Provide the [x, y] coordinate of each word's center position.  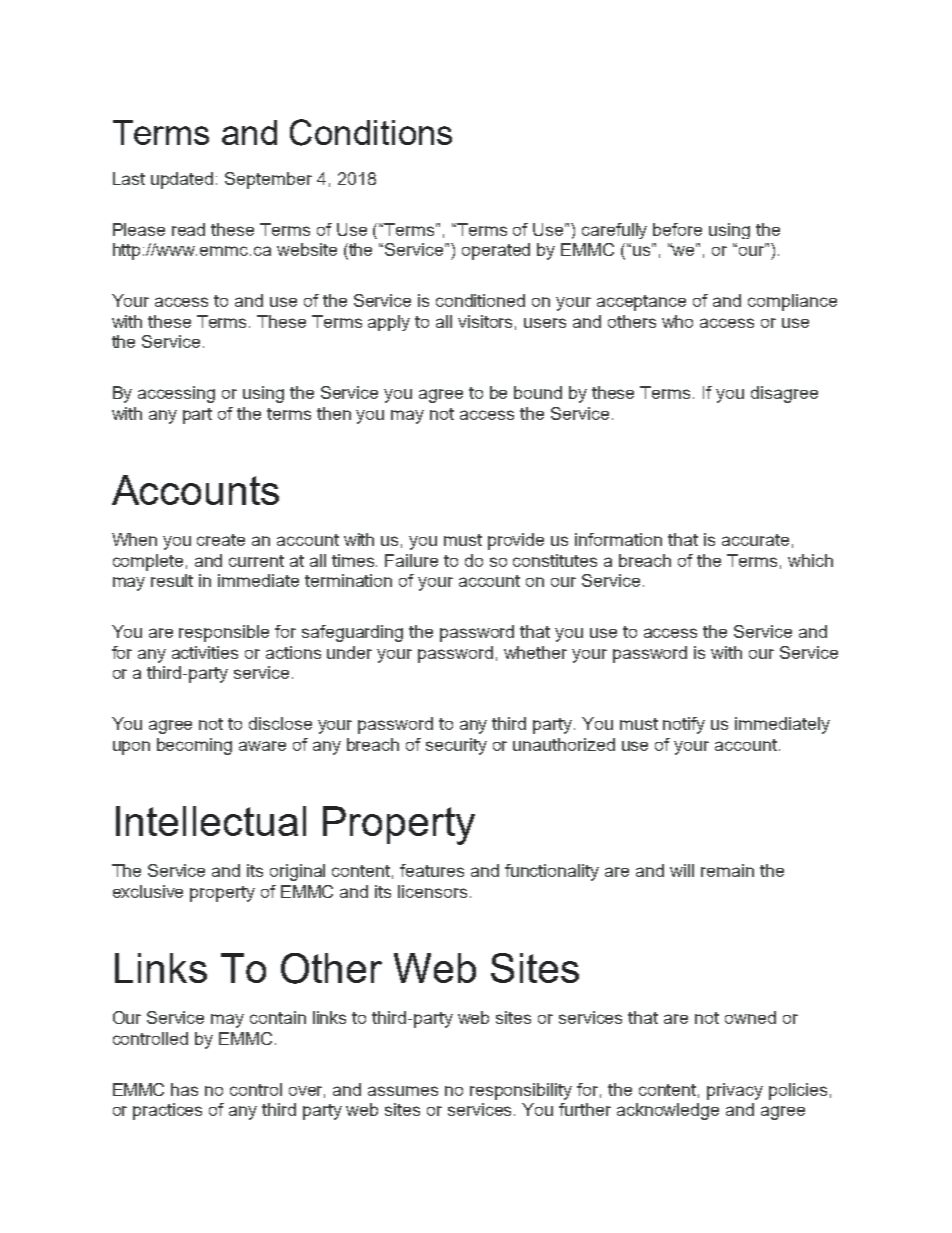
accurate [755, 540]
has [184, 1089]
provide [516, 541]
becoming [194, 746]
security [456, 746]
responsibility [521, 1091]
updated [182, 180]
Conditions [371, 132]
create [221, 540]
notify [684, 725]
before [677, 229]
